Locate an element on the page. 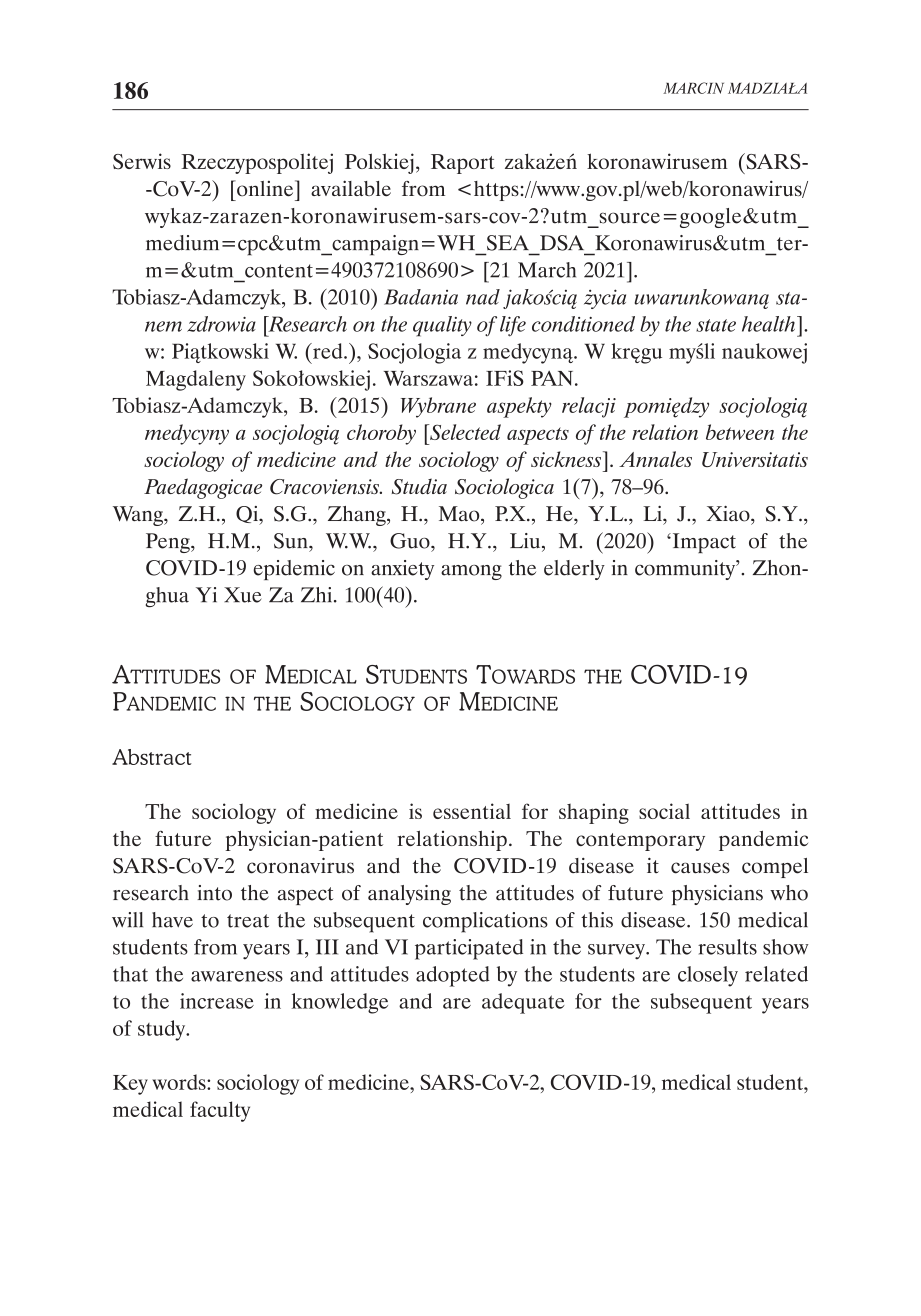 The height and width of the image is (1316, 921). online is located at coordinates (265, 188).
